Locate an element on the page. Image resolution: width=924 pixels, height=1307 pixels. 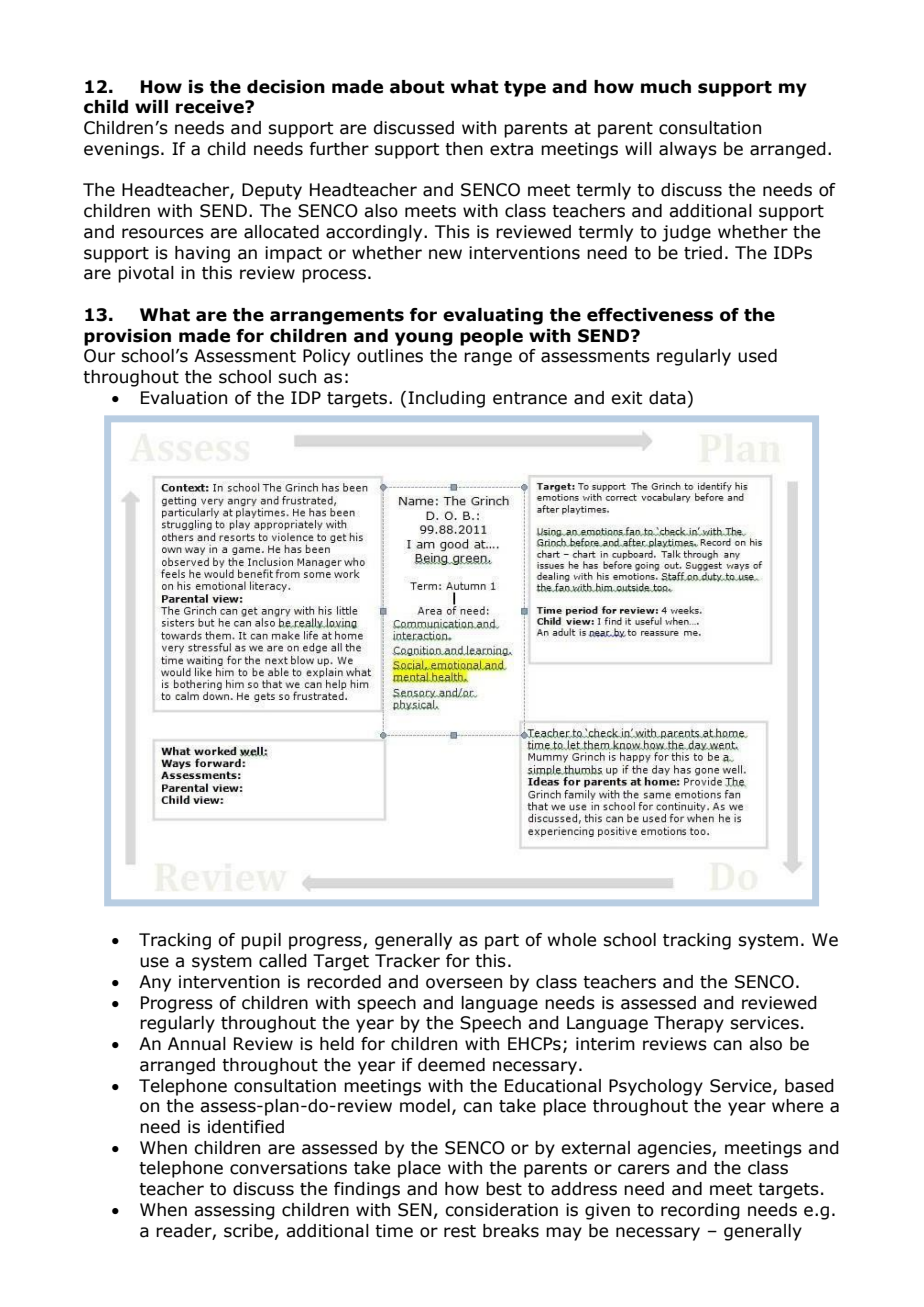
data is located at coordinates (667, 398).
